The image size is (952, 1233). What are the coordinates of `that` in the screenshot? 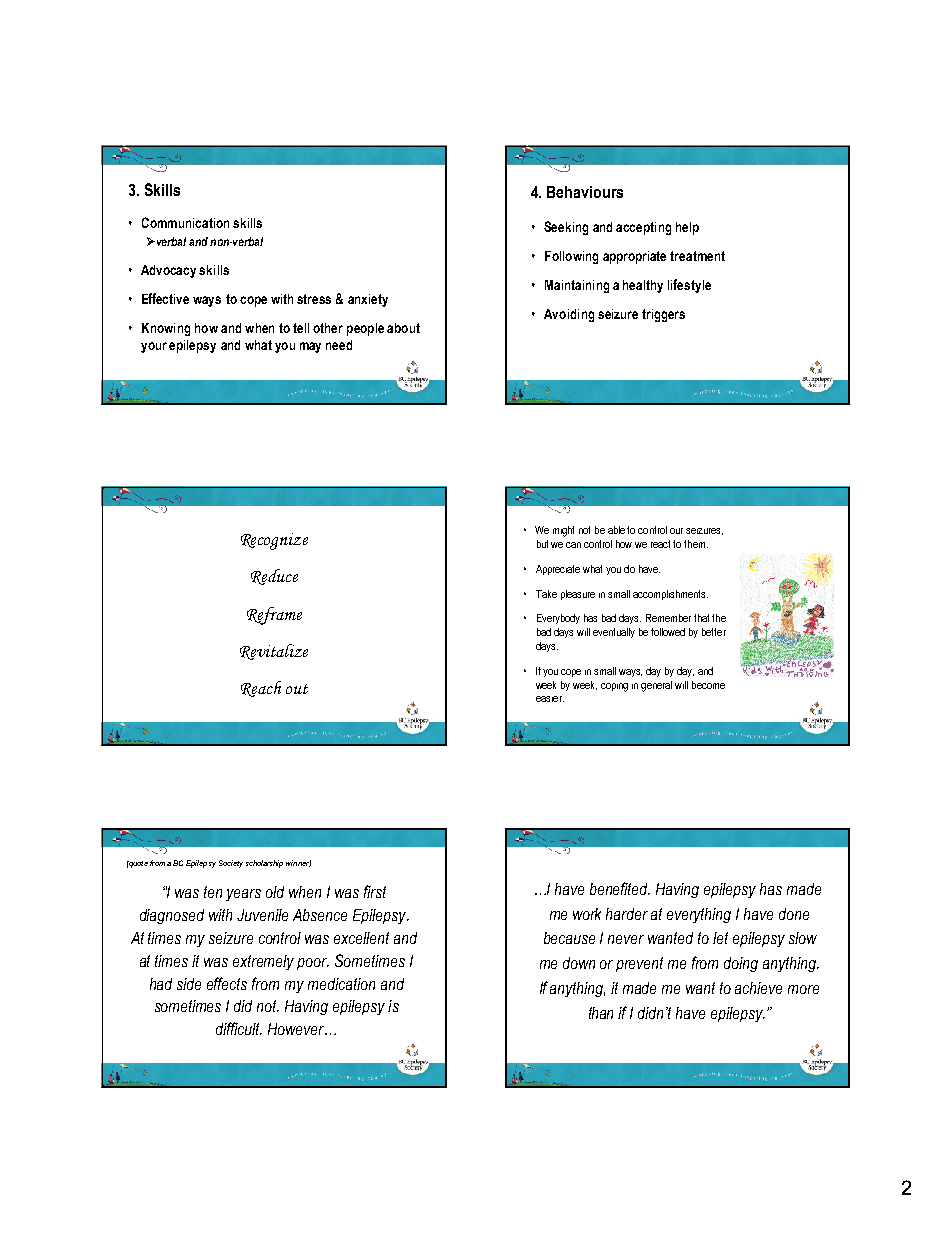 It's located at (701, 618).
